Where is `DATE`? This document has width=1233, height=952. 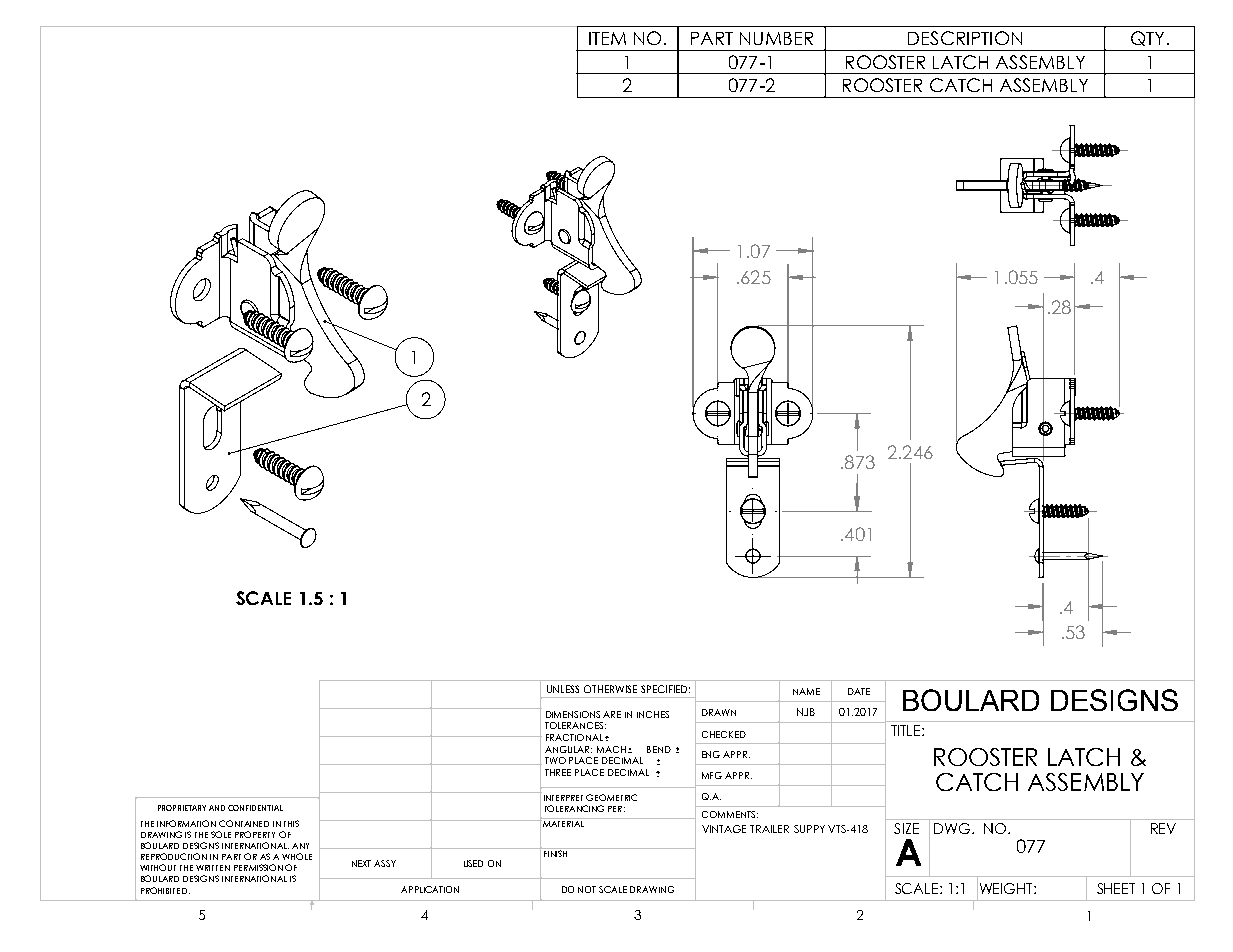
DATE is located at coordinates (859, 691).
